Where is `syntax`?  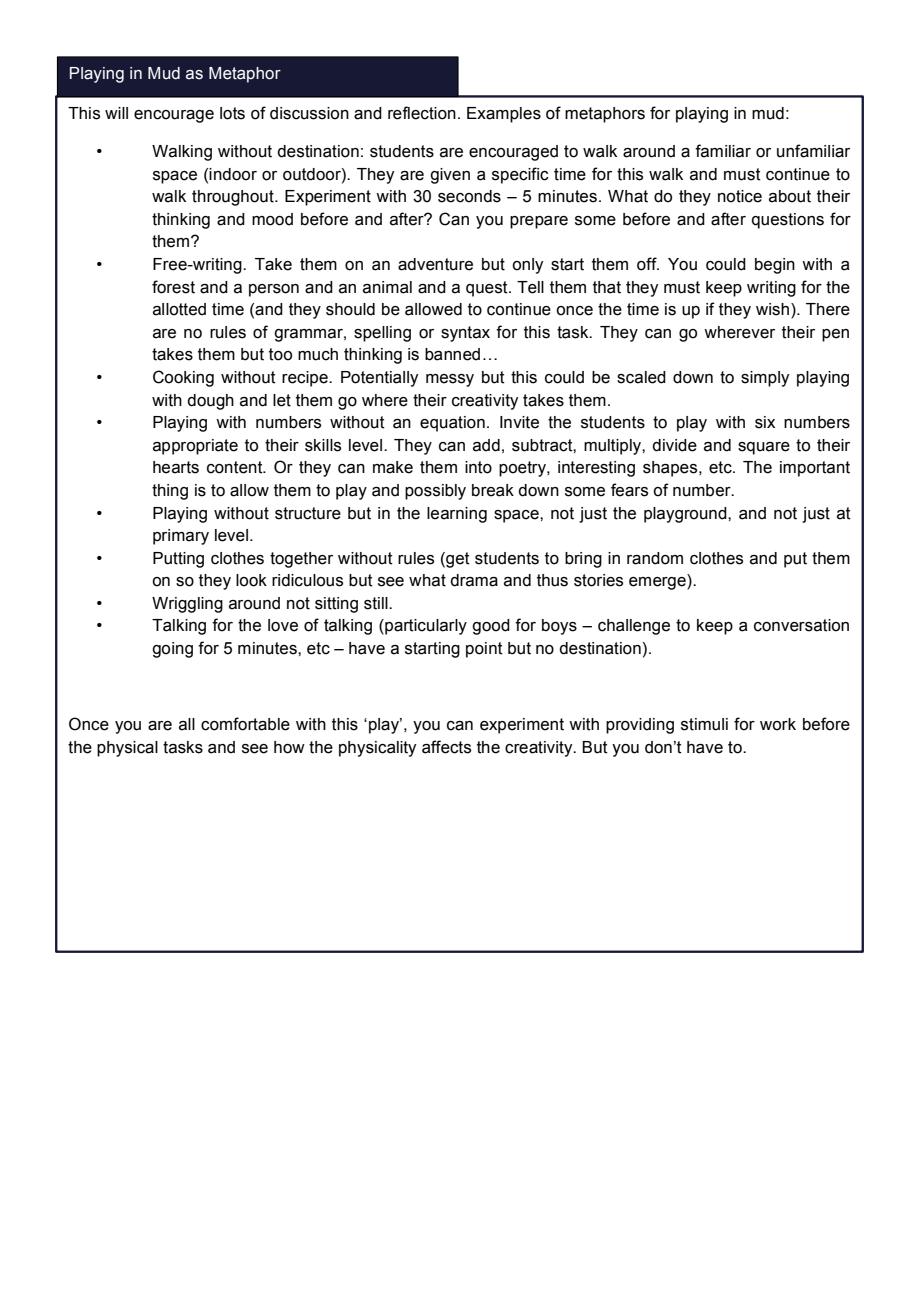 syntax is located at coordinates (465, 334).
